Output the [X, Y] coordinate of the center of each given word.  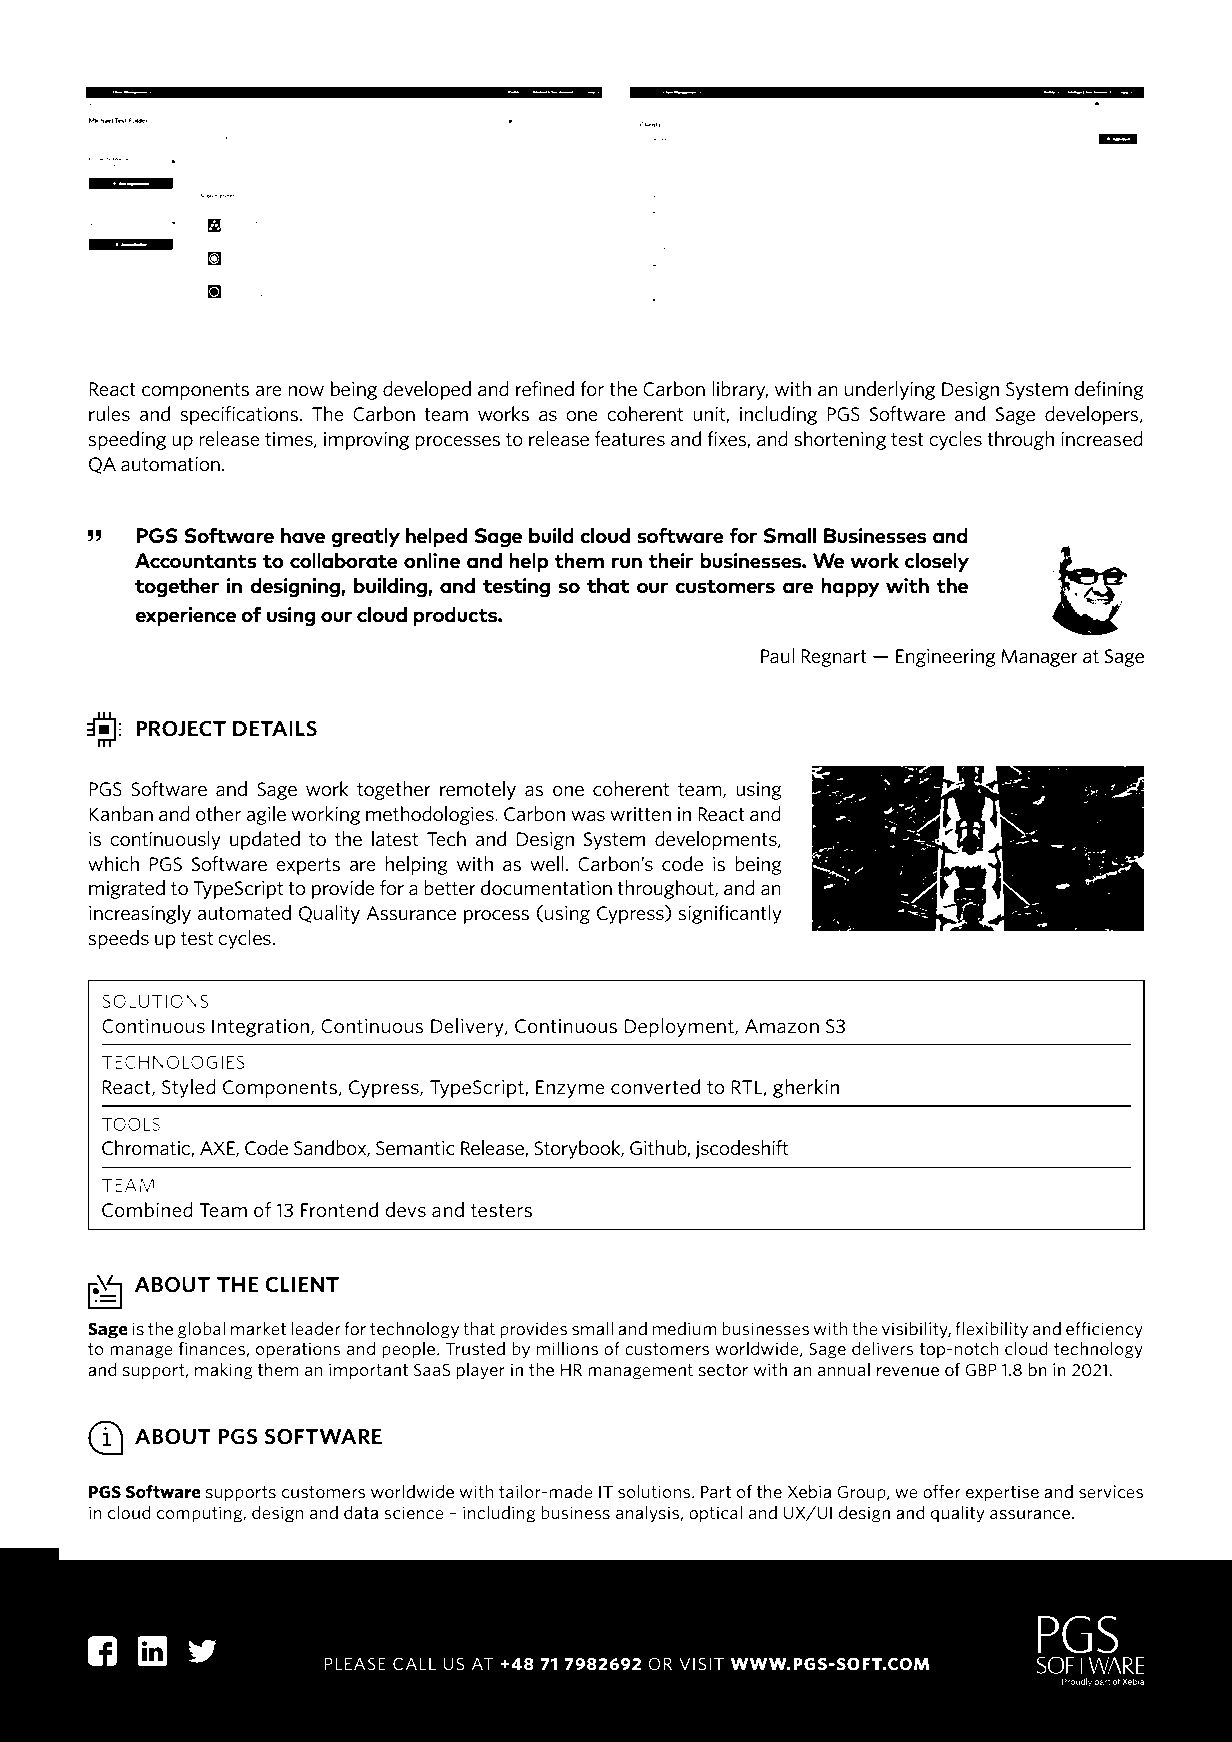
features [630, 439]
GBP [981, 1370]
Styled [189, 1088]
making [224, 1371]
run [627, 563]
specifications [240, 415]
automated [244, 912]
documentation [546, 888]
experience [185, 616]
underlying [890, 390]
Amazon [782, 1026]
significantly [730, 914]
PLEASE [355, 1664]
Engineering [946, 658]
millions [567, 1348]
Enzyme [570, 1089]
